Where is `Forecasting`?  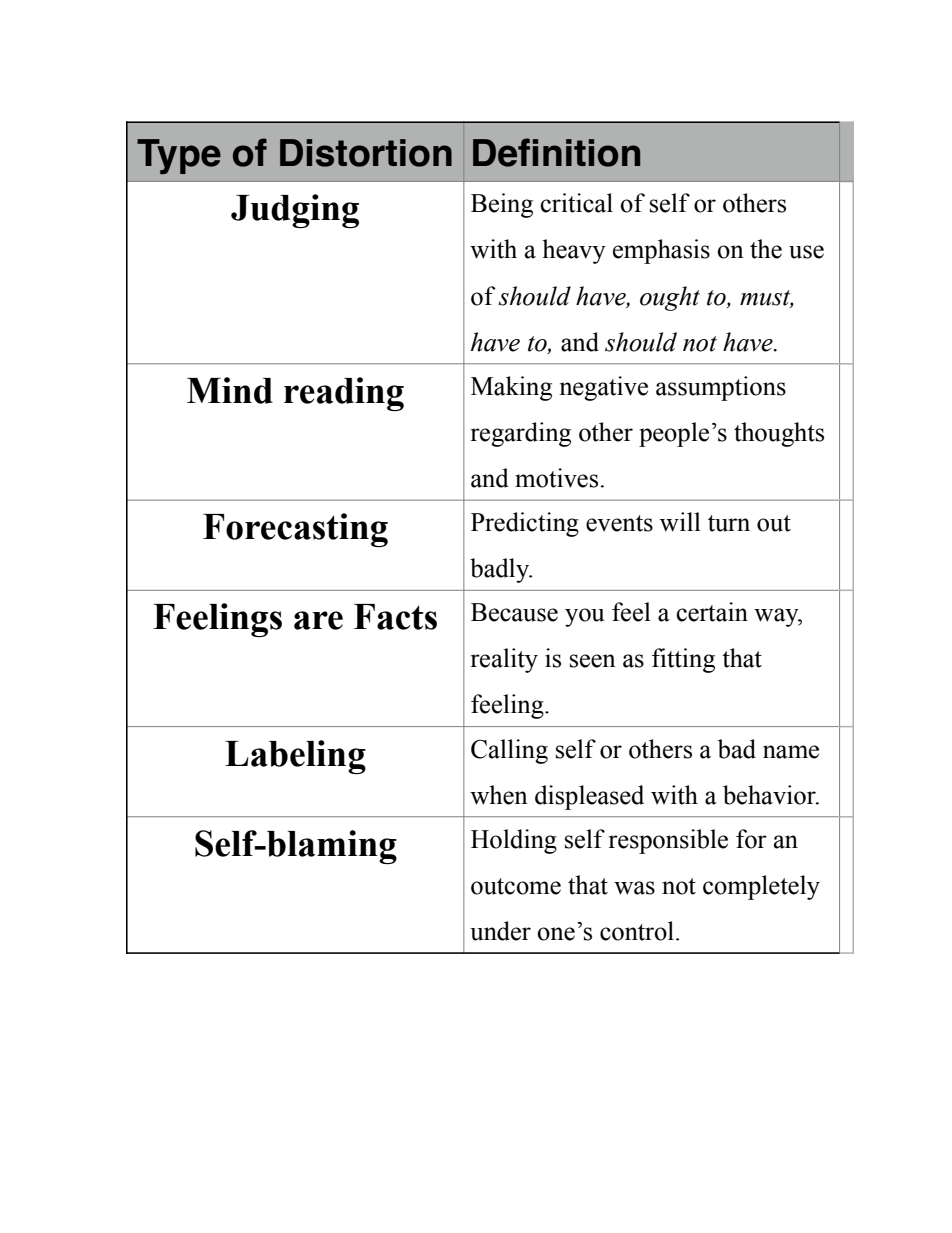
Forecasting is located at coordinates (295, 530).
